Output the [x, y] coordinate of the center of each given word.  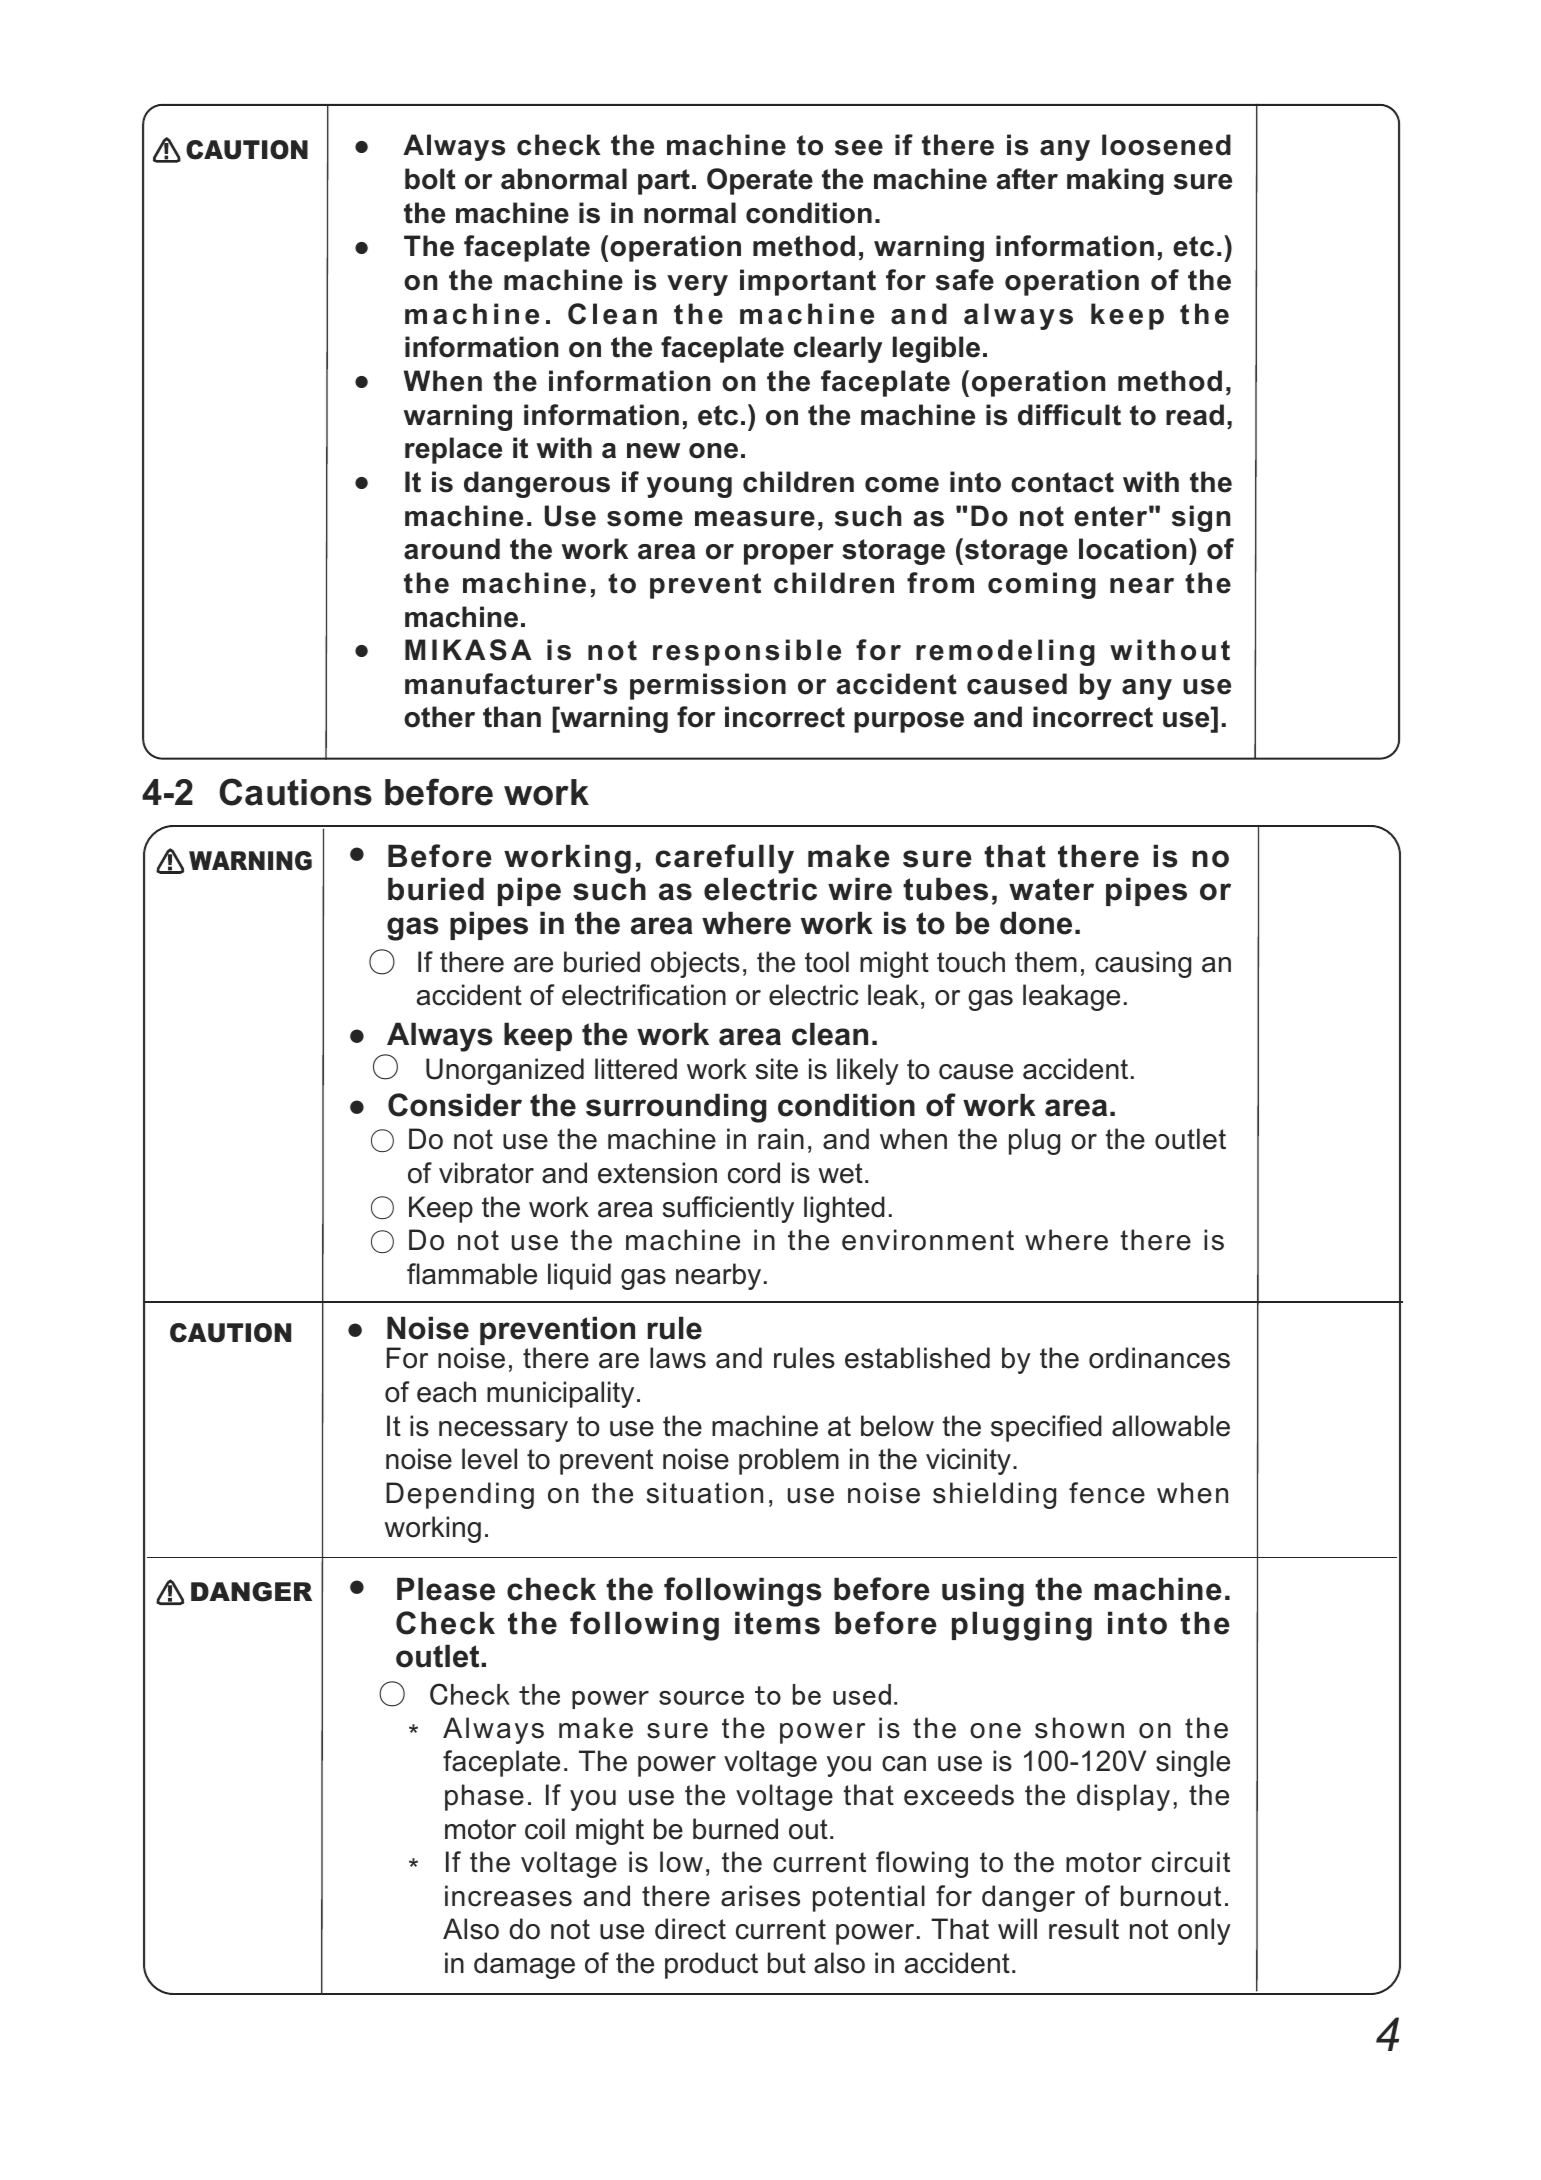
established [917, 1358]
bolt [430, 179]
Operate [760, 181]
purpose [909, 722]
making [1115, 181]
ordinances [1159, 1358]
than [512, 717]
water [1051, 889]
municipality [560, 1394]
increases [508, 1896]
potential [869, 1898]
